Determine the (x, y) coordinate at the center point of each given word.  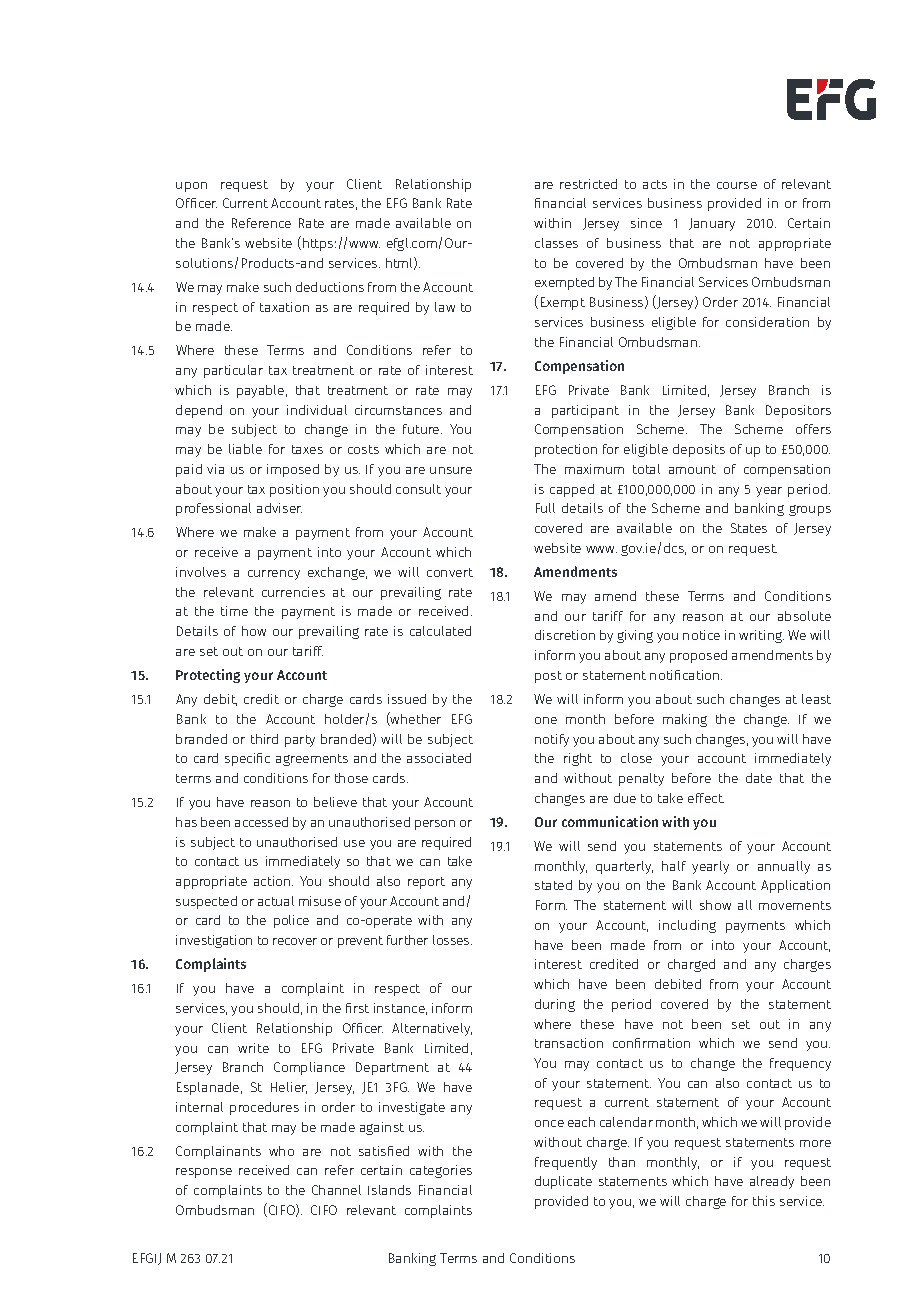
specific (247, 759)
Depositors (798, 411)
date (759, 778)
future (422, 429)
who (281, 1151)
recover (295, 941)
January (712, 224)
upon (191, 187)
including (687, 926)
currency (274, 575)
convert (450, 572)
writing (761, 636)
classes (556, 243)
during (555, 1005)
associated (439, 758)
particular (233, 371)
